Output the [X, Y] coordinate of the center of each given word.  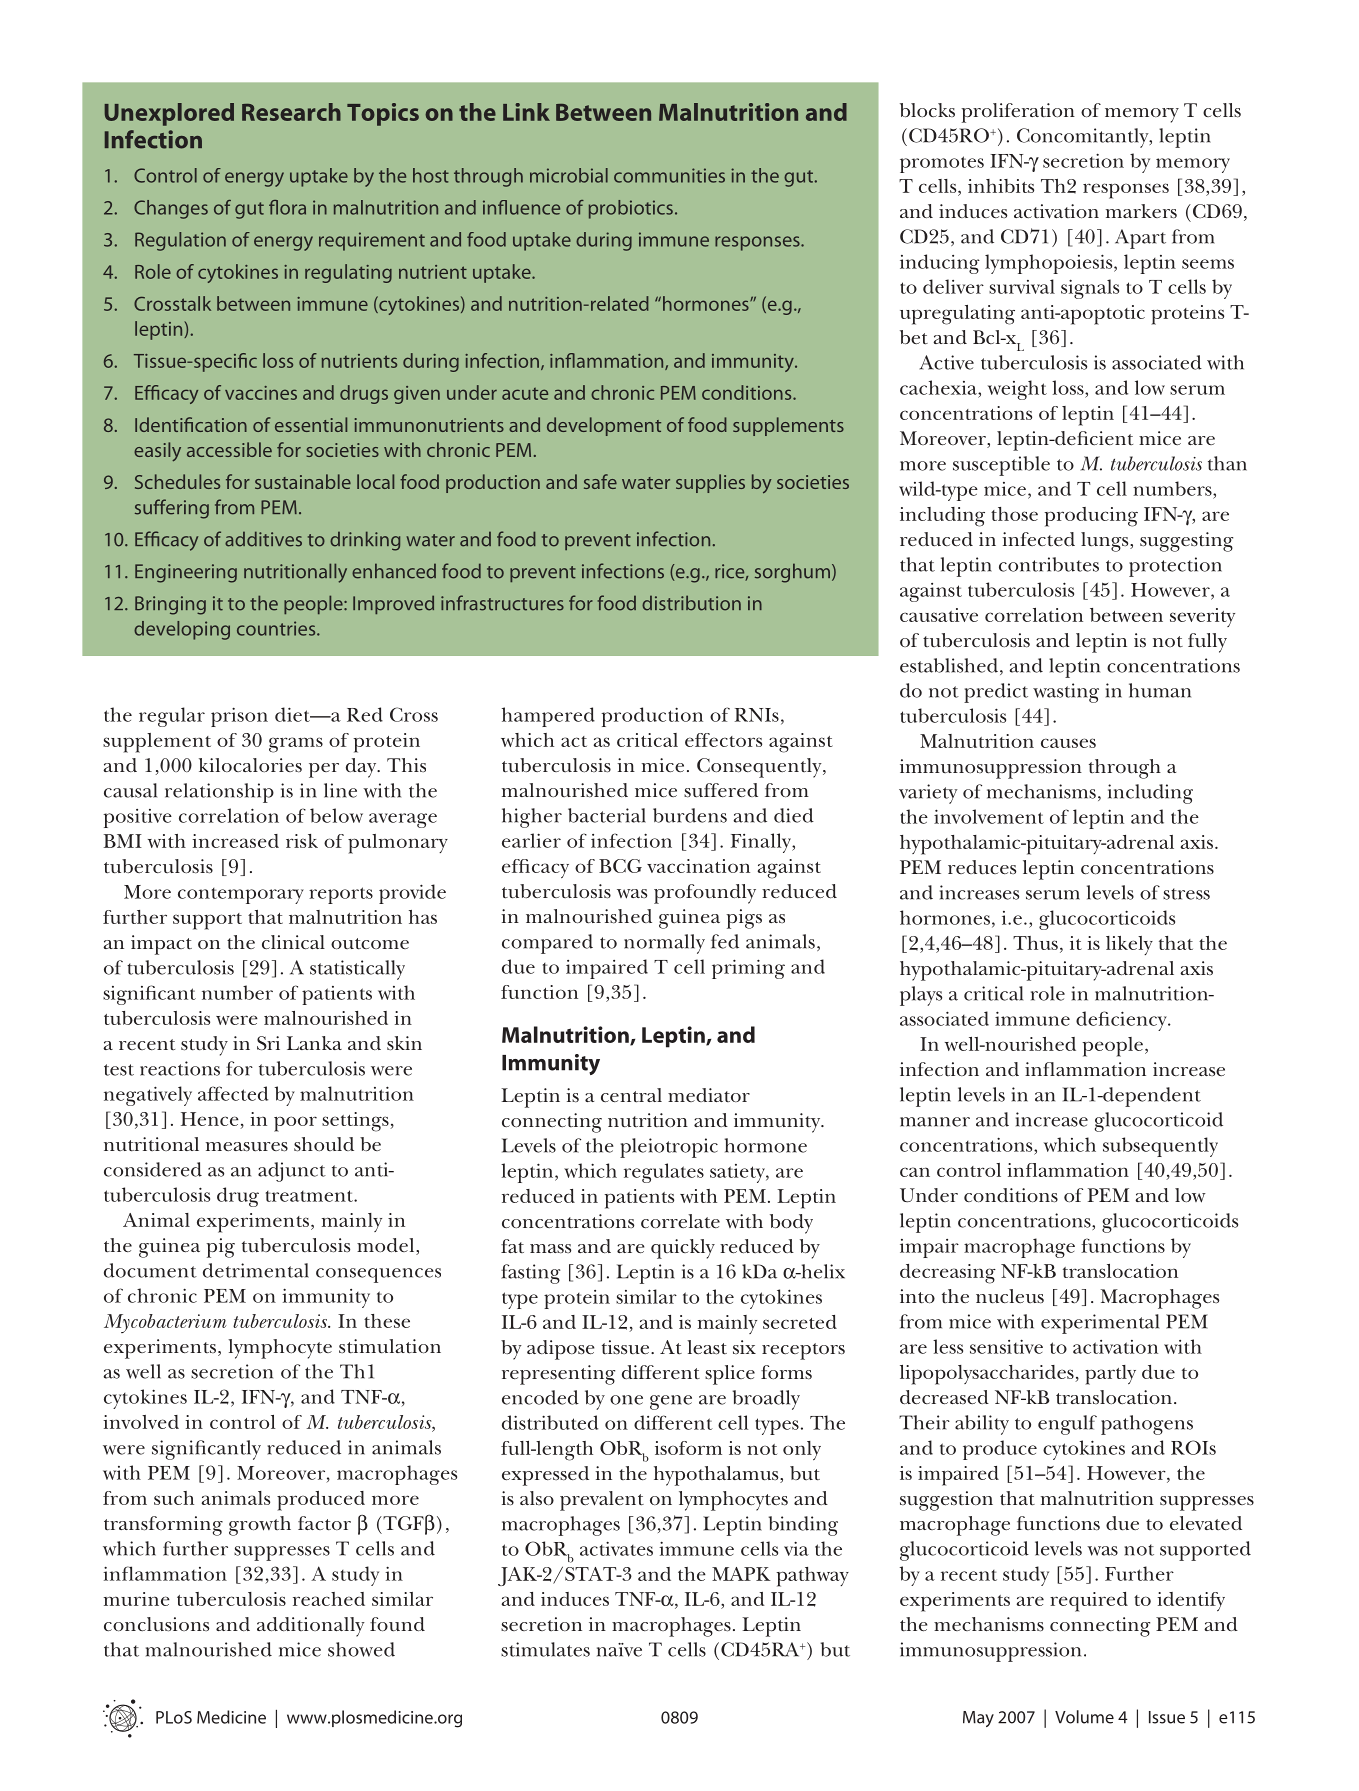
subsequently [1160, 1147]
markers [1141, 211]
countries [277, 628]
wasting [1066, 693]
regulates [664, 1173]
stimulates [545, 1649]
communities [669, 175]
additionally [311, 1627]
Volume [1084, 1717]
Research [291, 112]
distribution [691, 603]
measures [247, 1147]
